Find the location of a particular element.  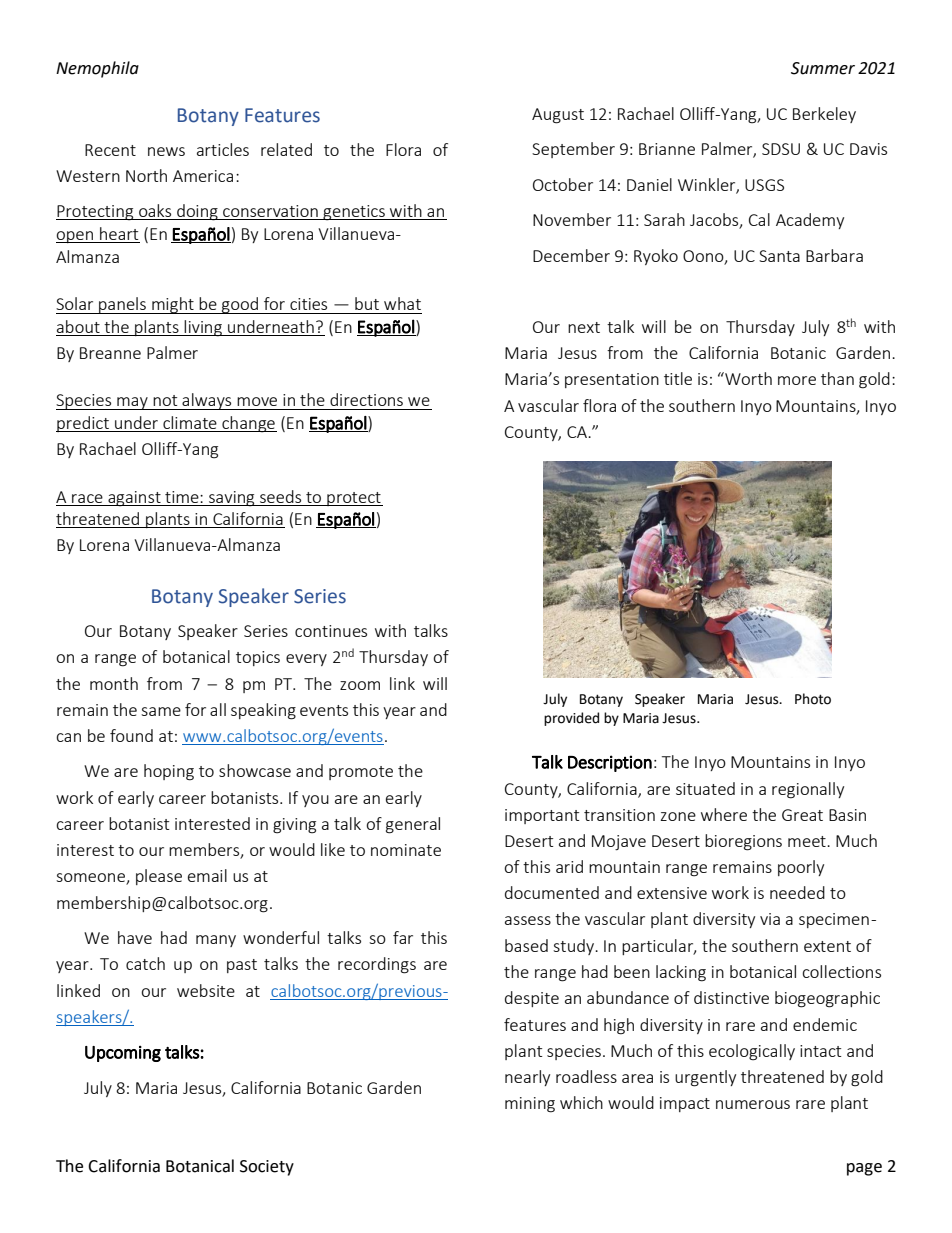

Berkeley is located at coordinates (824, 115).
